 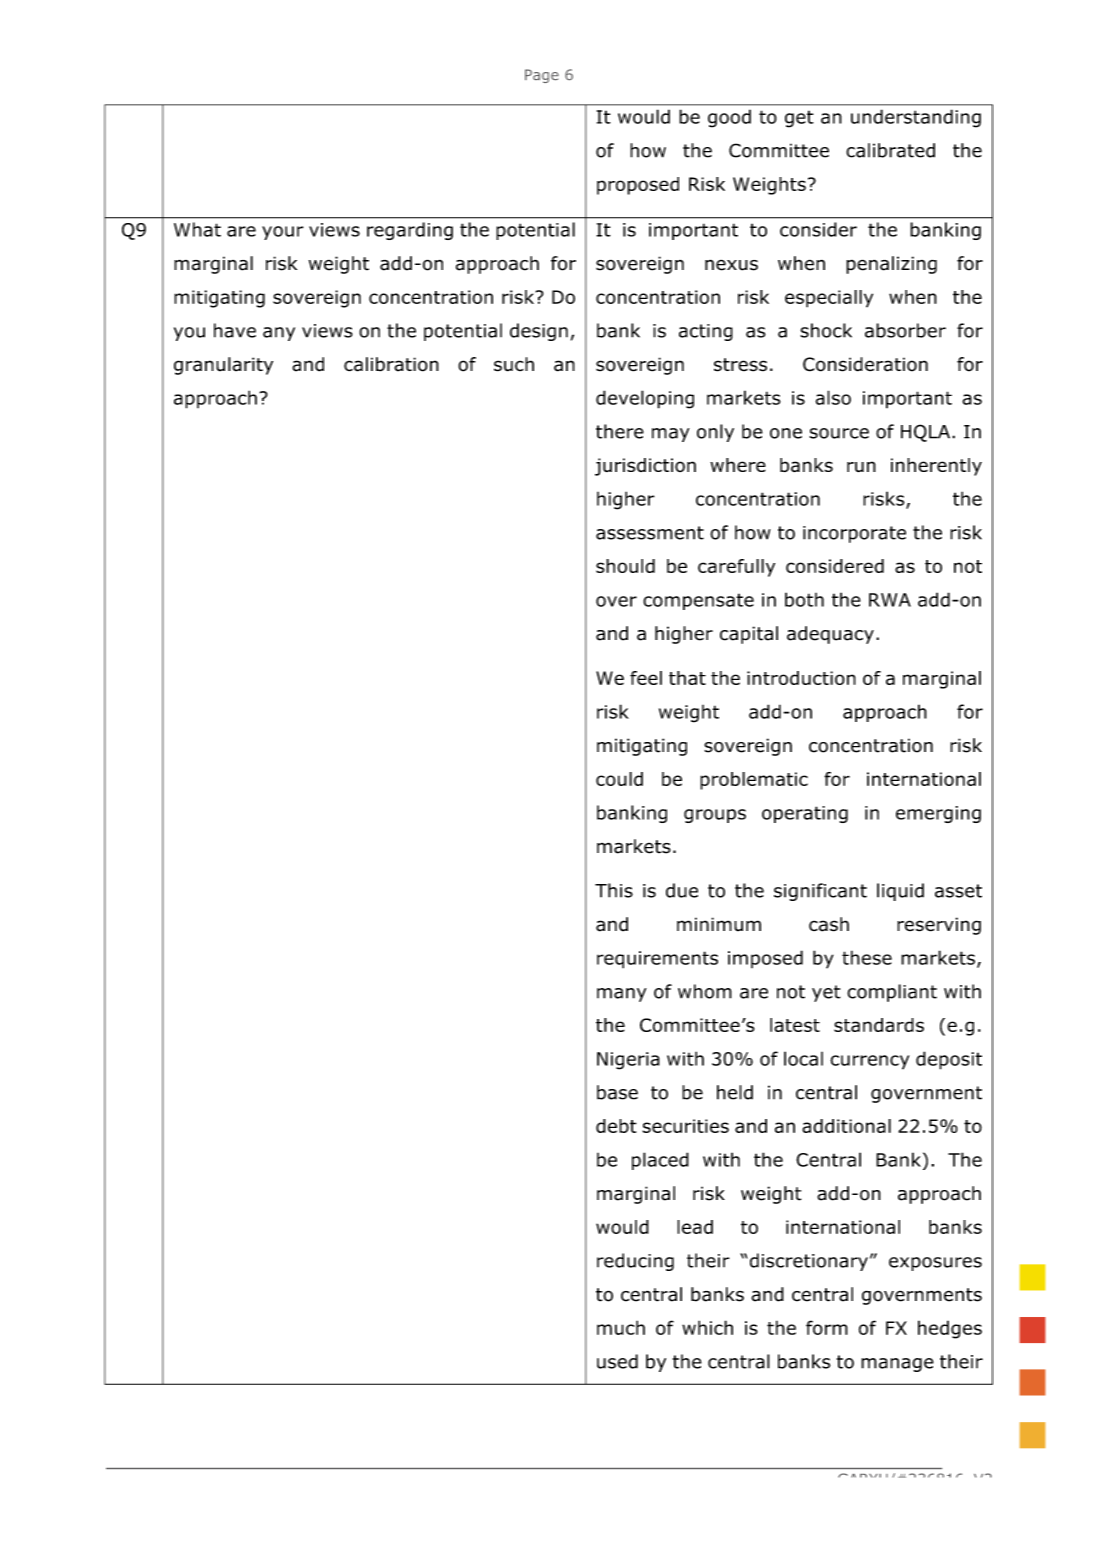 I want to click on granularity, so click(x=223, y=366).
